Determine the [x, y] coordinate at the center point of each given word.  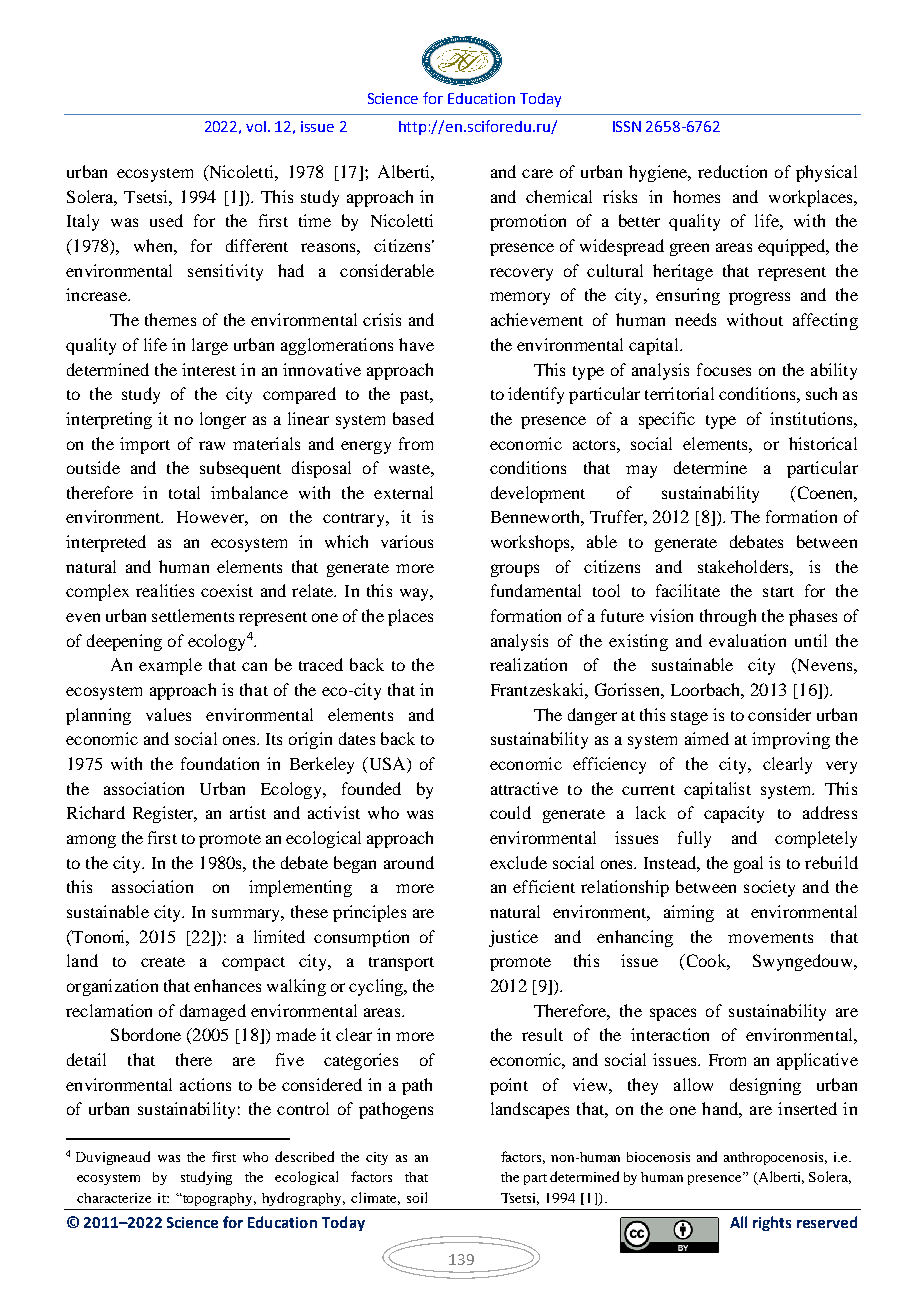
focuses [724, 369]
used [166, 220]
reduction [732, 171]
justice [513, 938]
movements [770, 938]
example [170, 666]
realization [528, 664]
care [537, 173]
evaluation [747, 640]
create [163, 962]
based [413, 418]
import [145, 445]
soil [417, 1197]
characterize [114, 1198]
